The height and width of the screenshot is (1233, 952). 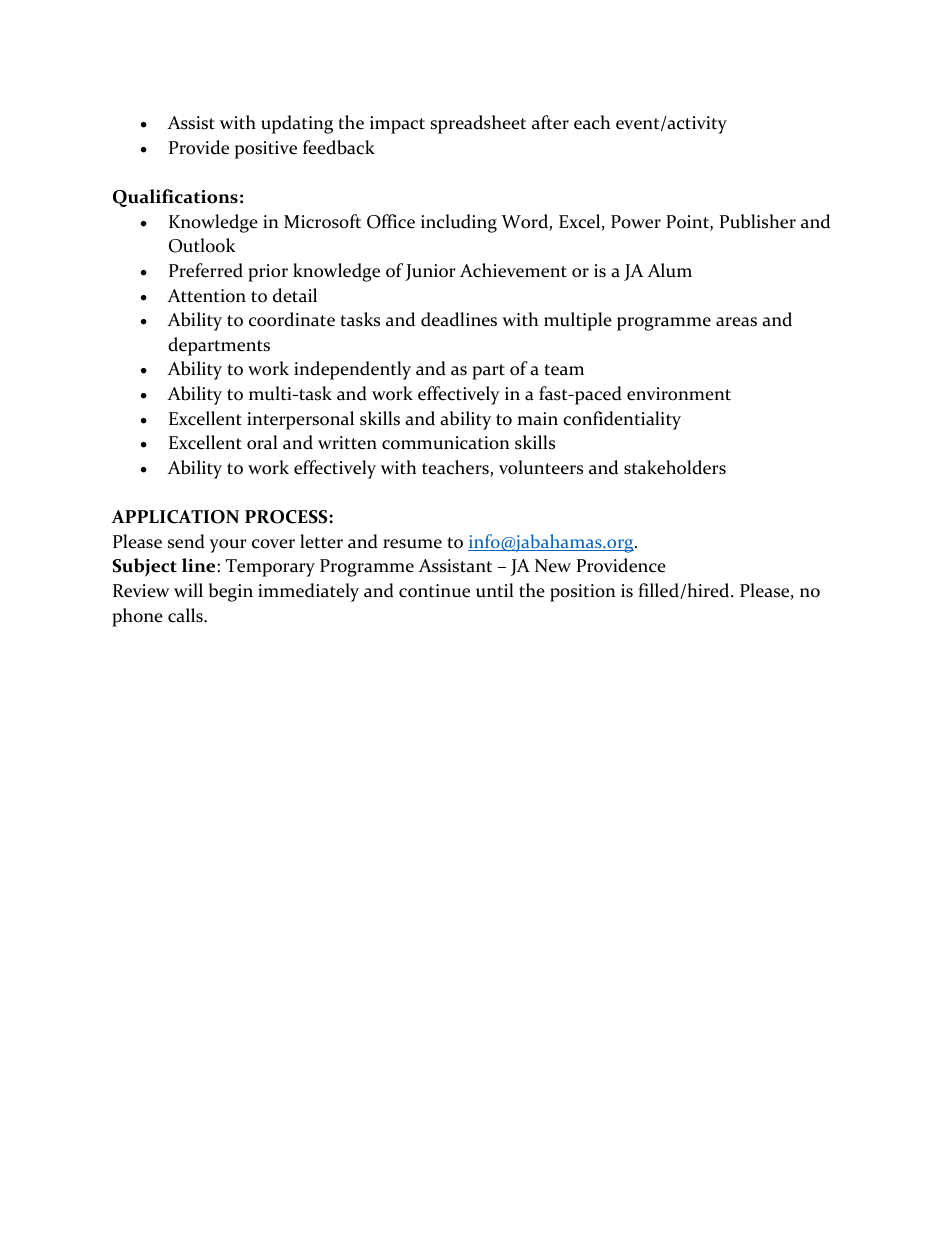 I want to click on positive, so click(x=266, y=150).
